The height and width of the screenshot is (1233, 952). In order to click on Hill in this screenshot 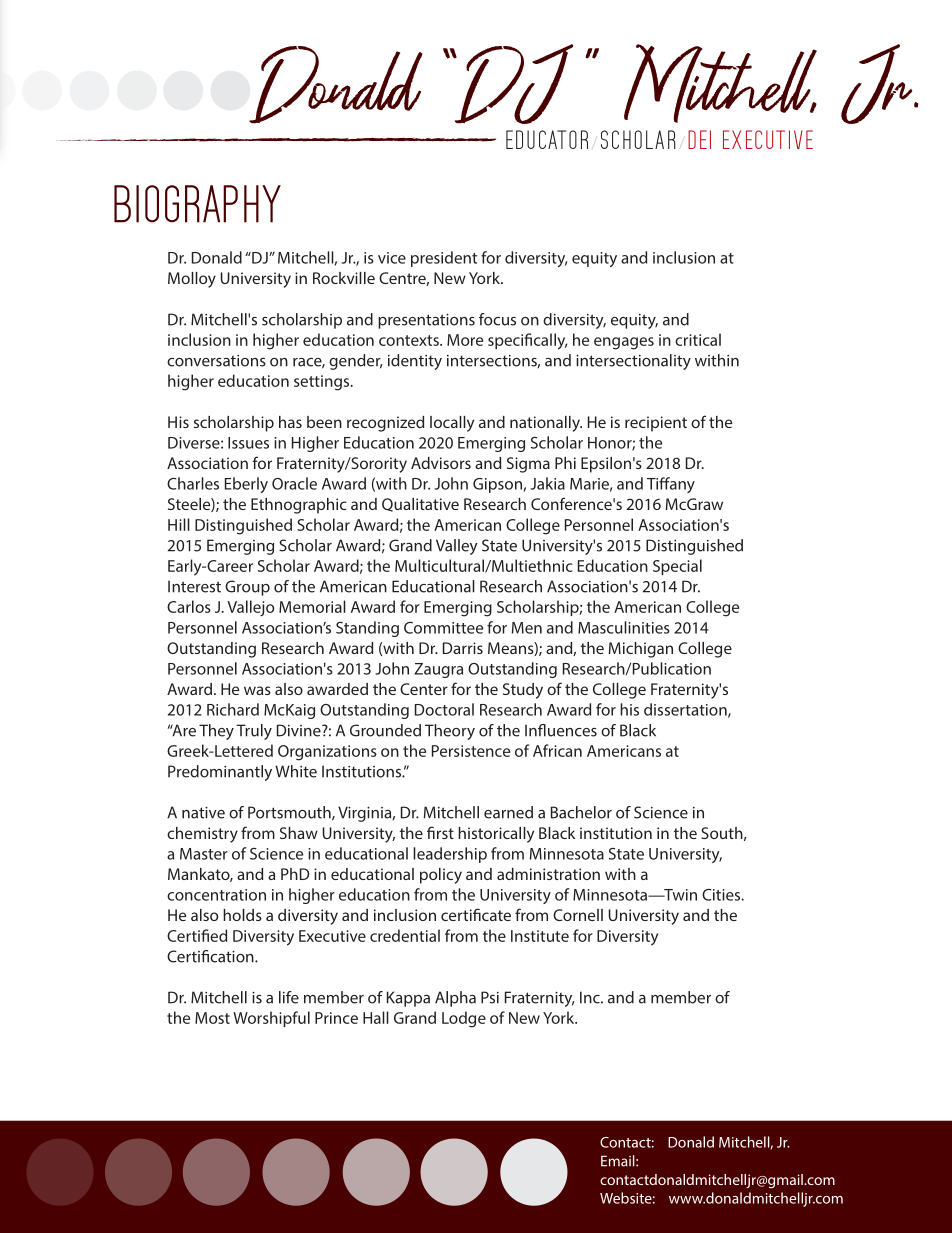, I will do `click(179, 524)`.
